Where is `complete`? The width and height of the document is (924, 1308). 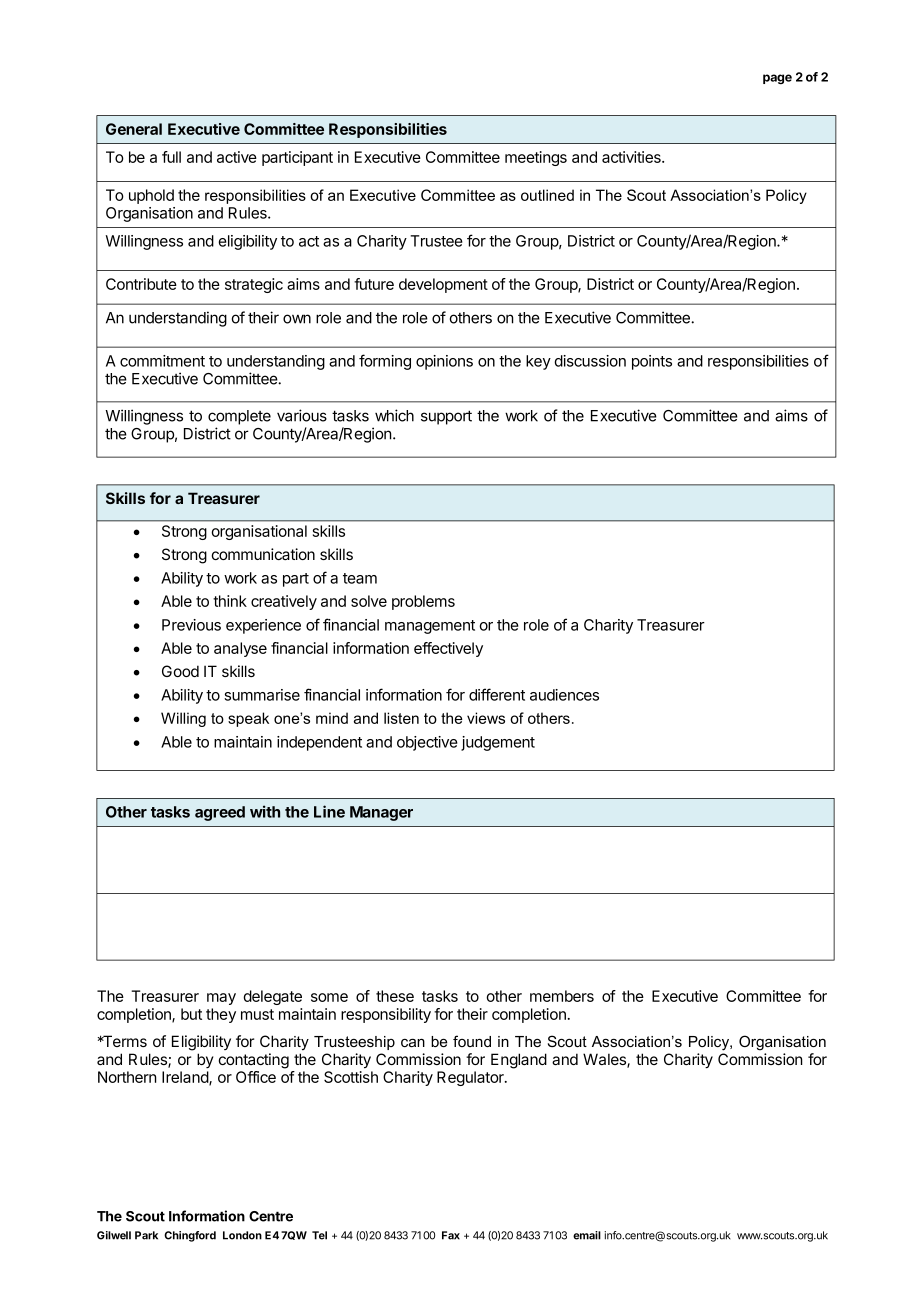 complete is located at coordinates (239, 417).
